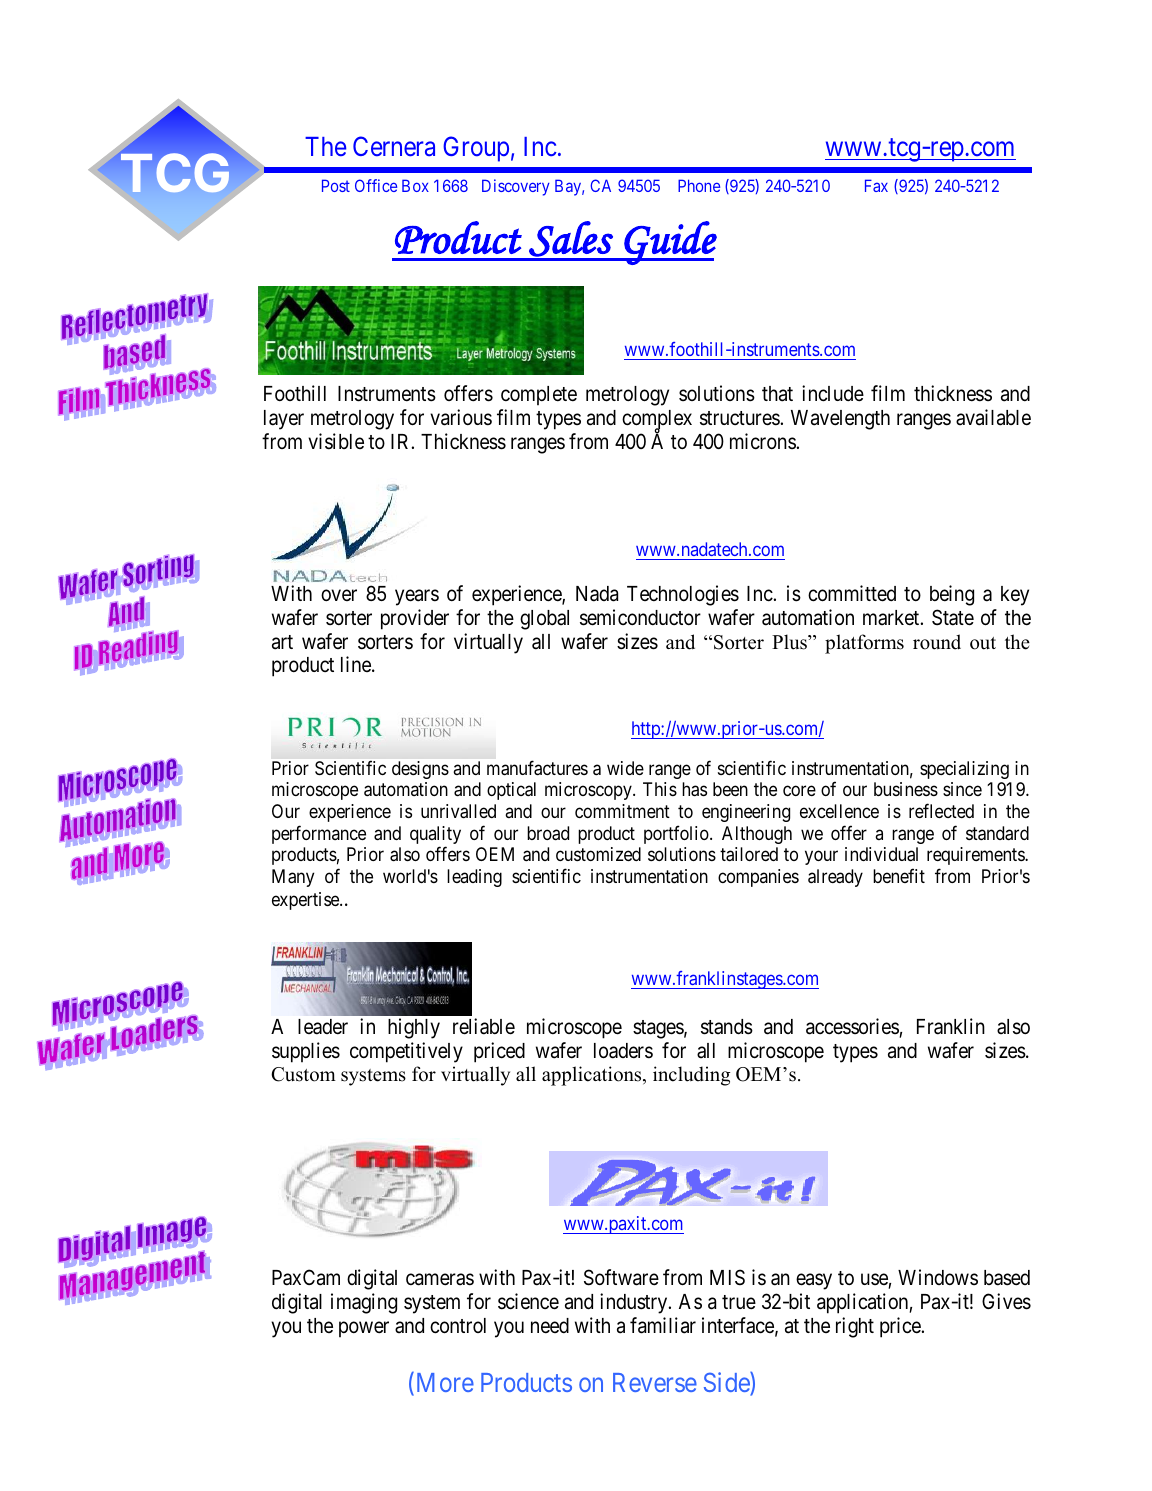 The image size is (1152, 1491). I want to click on Phone, so click(699, 185).
